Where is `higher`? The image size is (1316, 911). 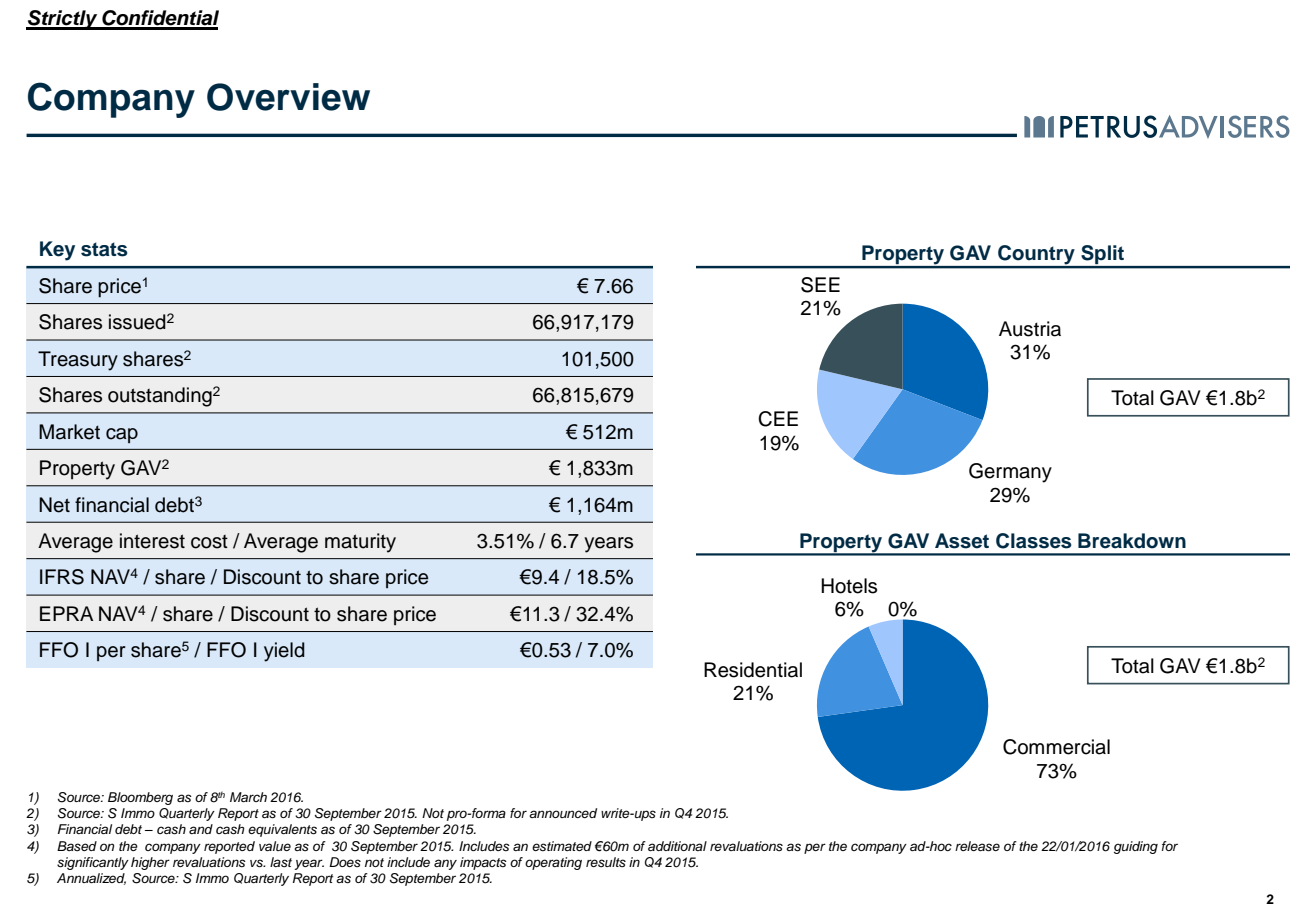
higher is located at coordinates (150, 863).
